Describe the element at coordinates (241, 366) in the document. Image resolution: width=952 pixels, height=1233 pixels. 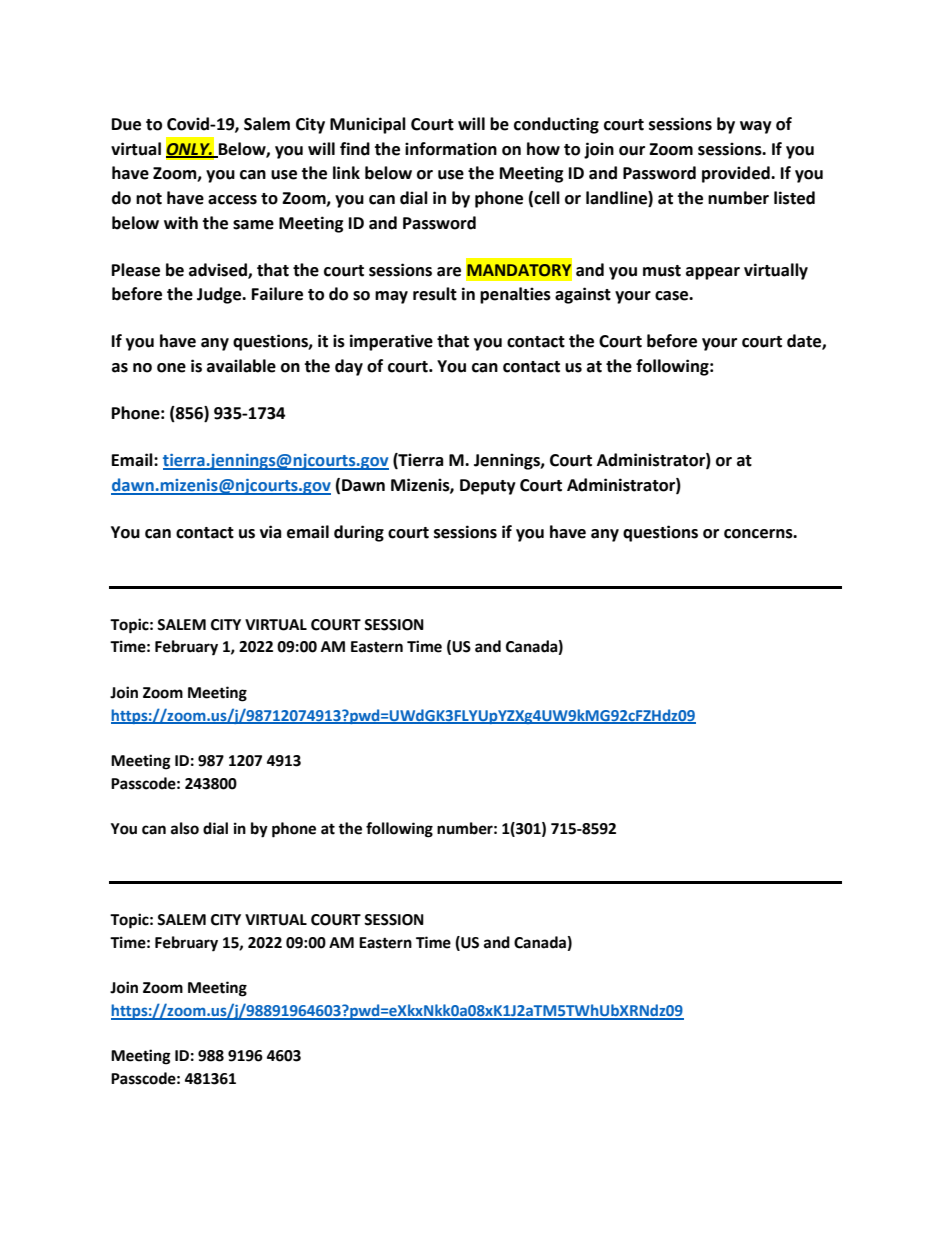
I see `available` at that location.
